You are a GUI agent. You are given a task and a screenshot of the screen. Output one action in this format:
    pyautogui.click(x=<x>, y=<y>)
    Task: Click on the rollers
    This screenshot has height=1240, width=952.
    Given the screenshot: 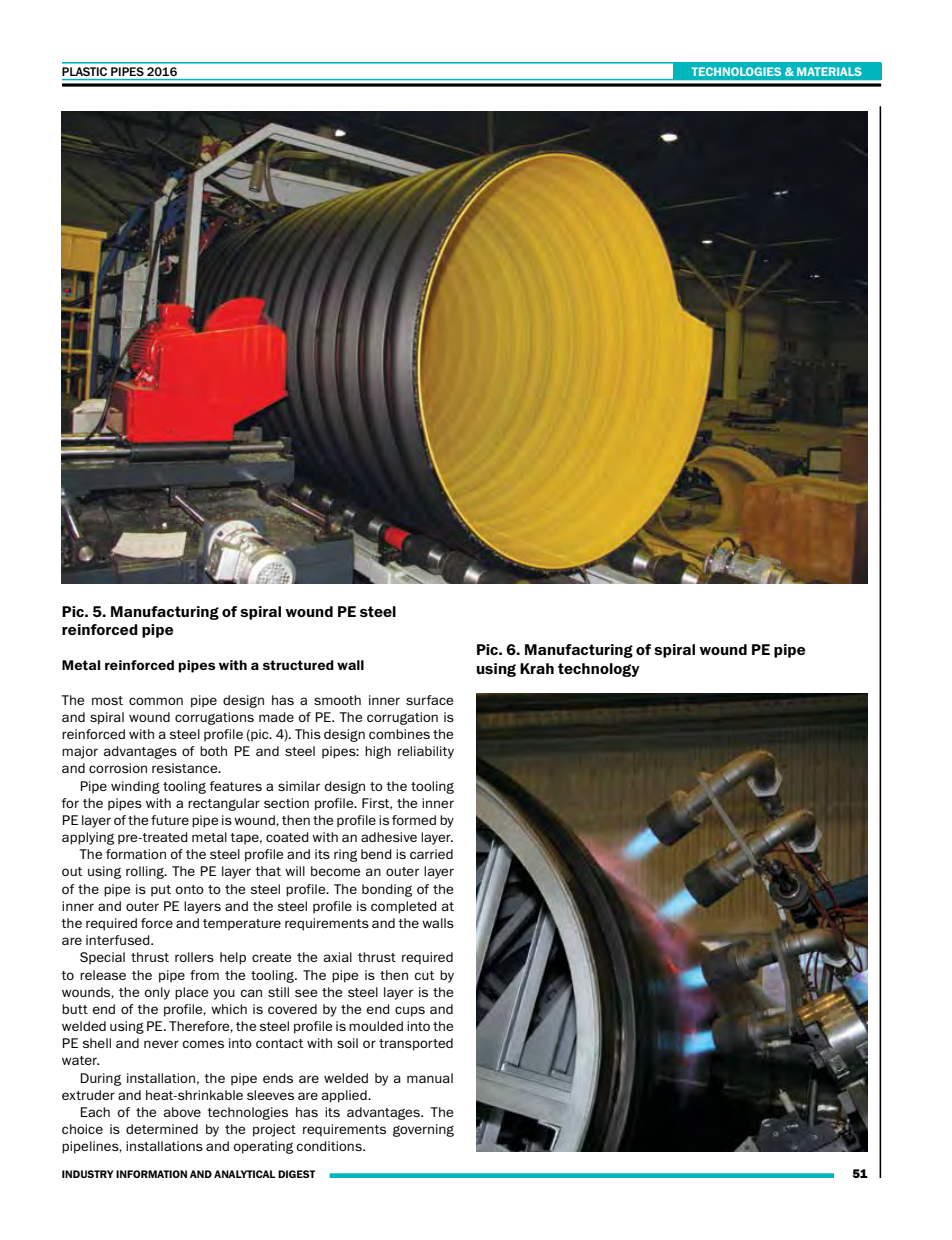 What is the action you would take?
    pyautogui.click(x=194, y=957)
